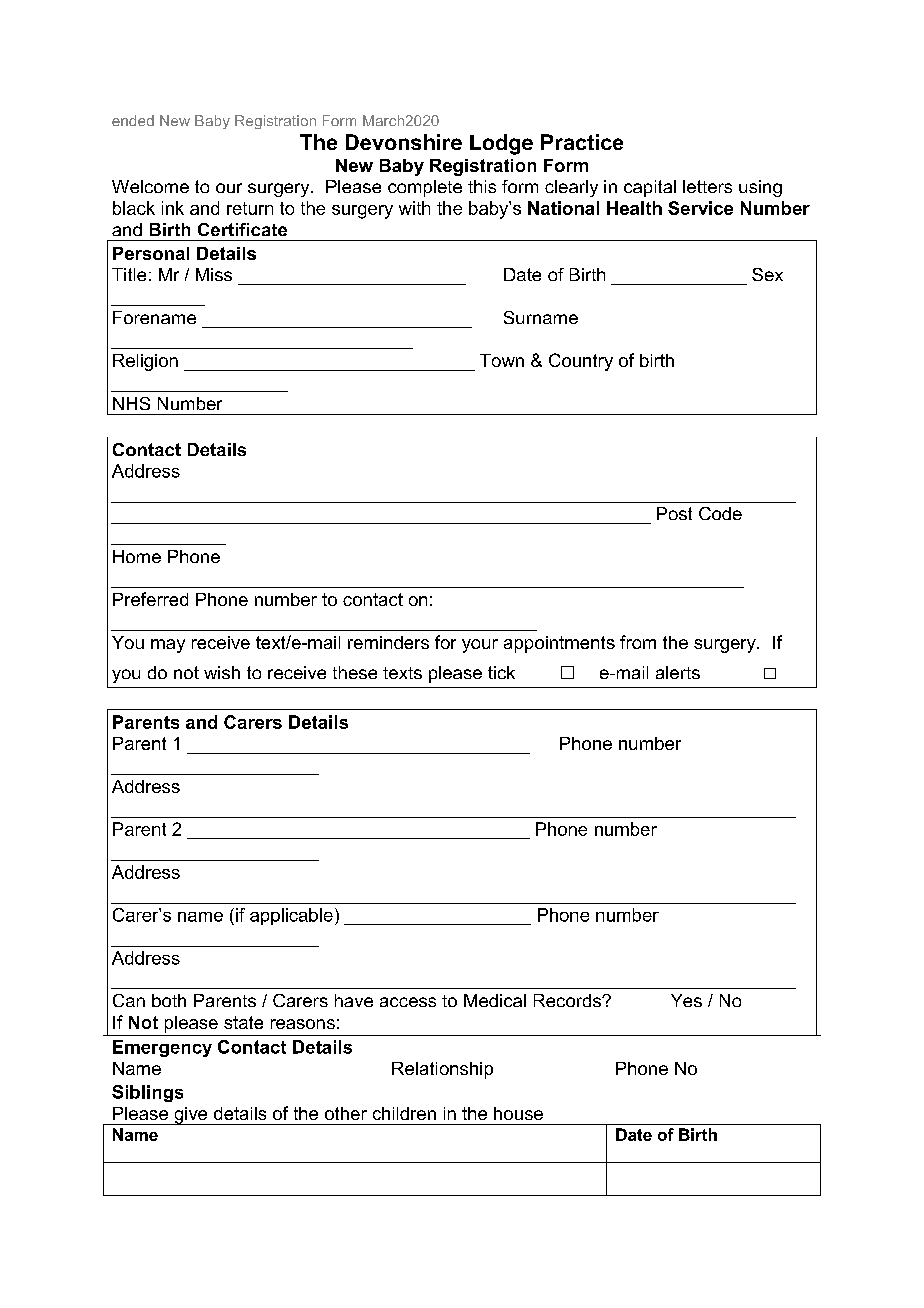 This screenshot has width=924, height=1308. Describe the element at coordinates (480, 646) in the screenshot. I see `your` at that location.
